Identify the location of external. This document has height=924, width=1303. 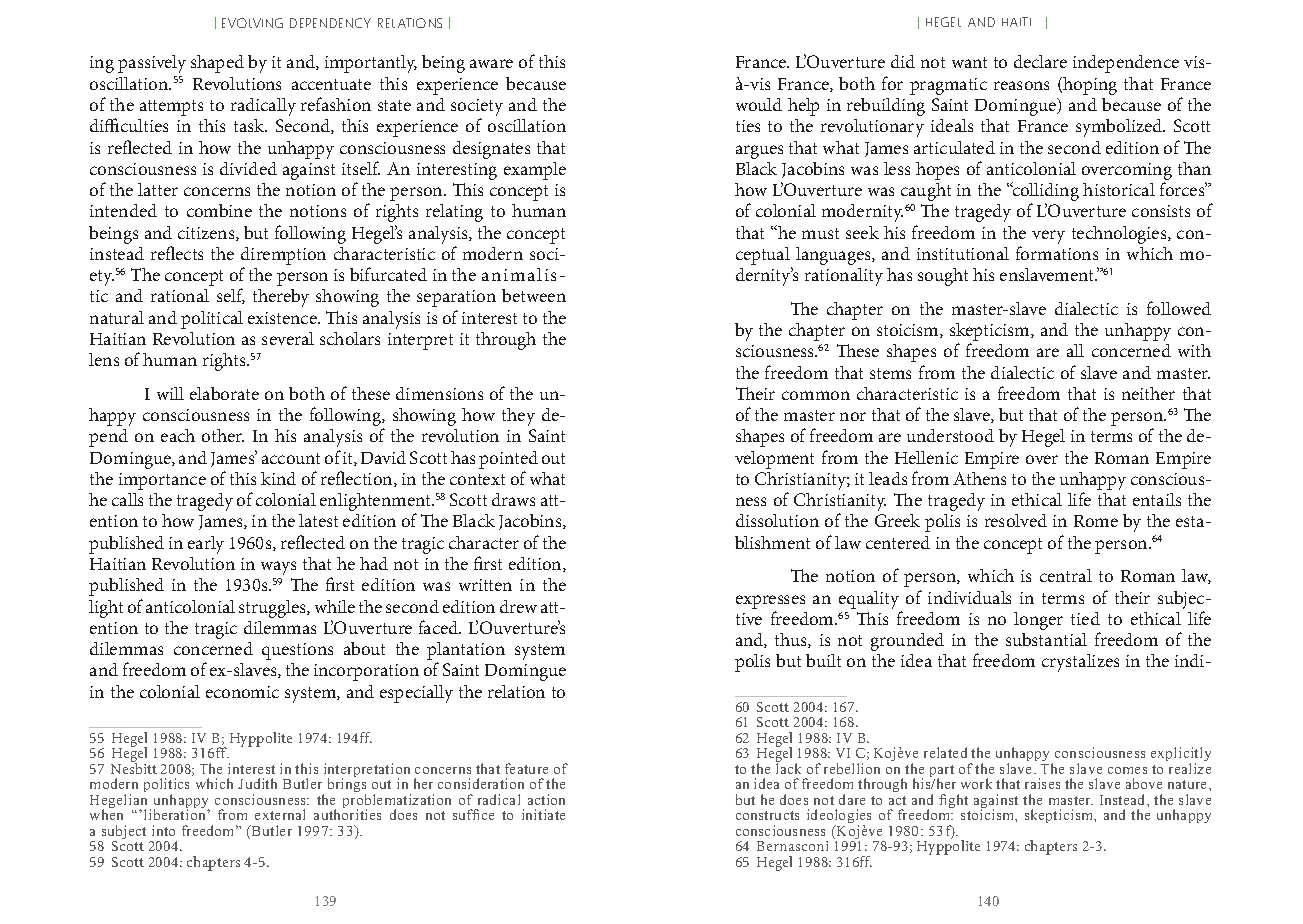
(280, 814).
